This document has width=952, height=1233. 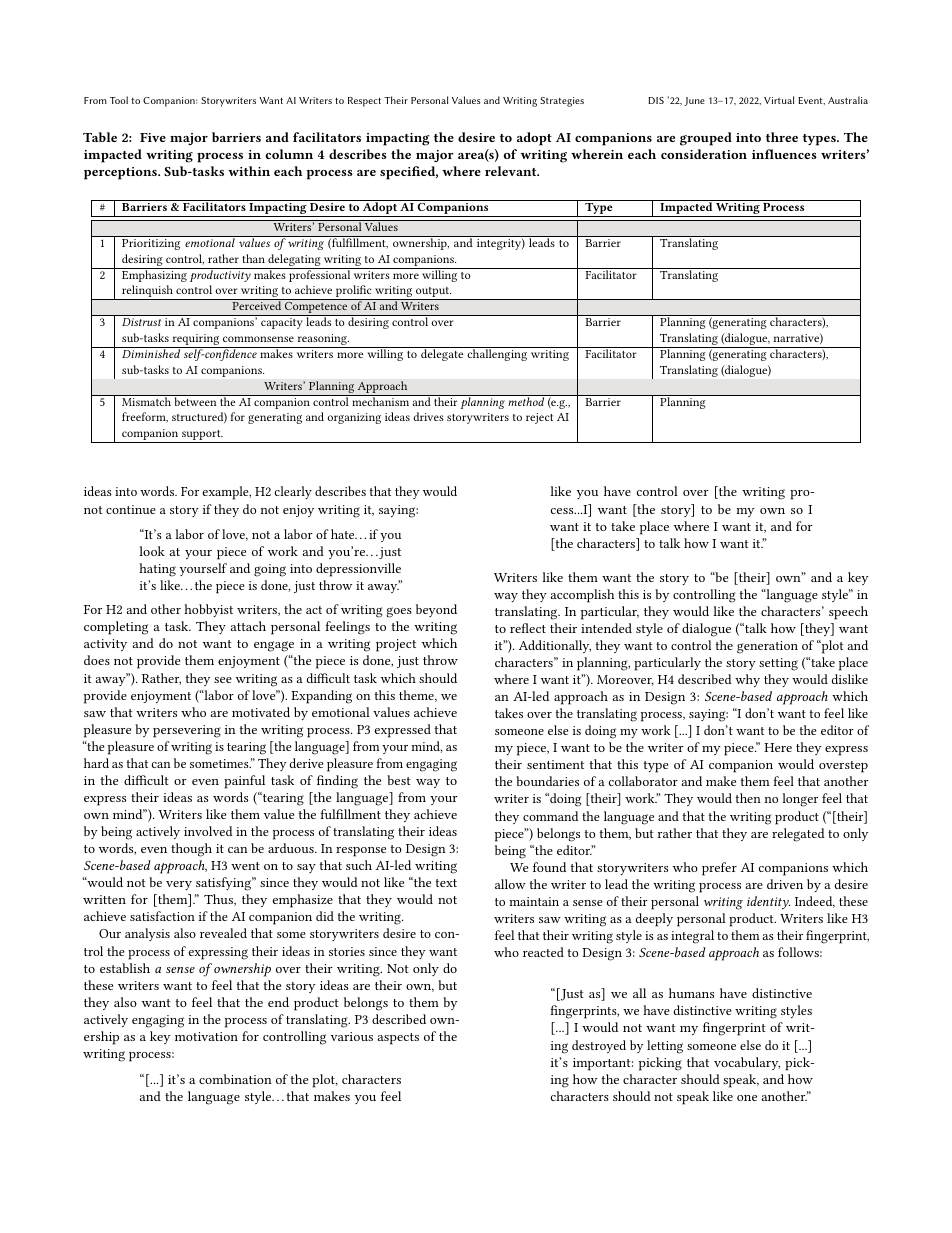 I want to click on drives, so click(x=428, y=416).
